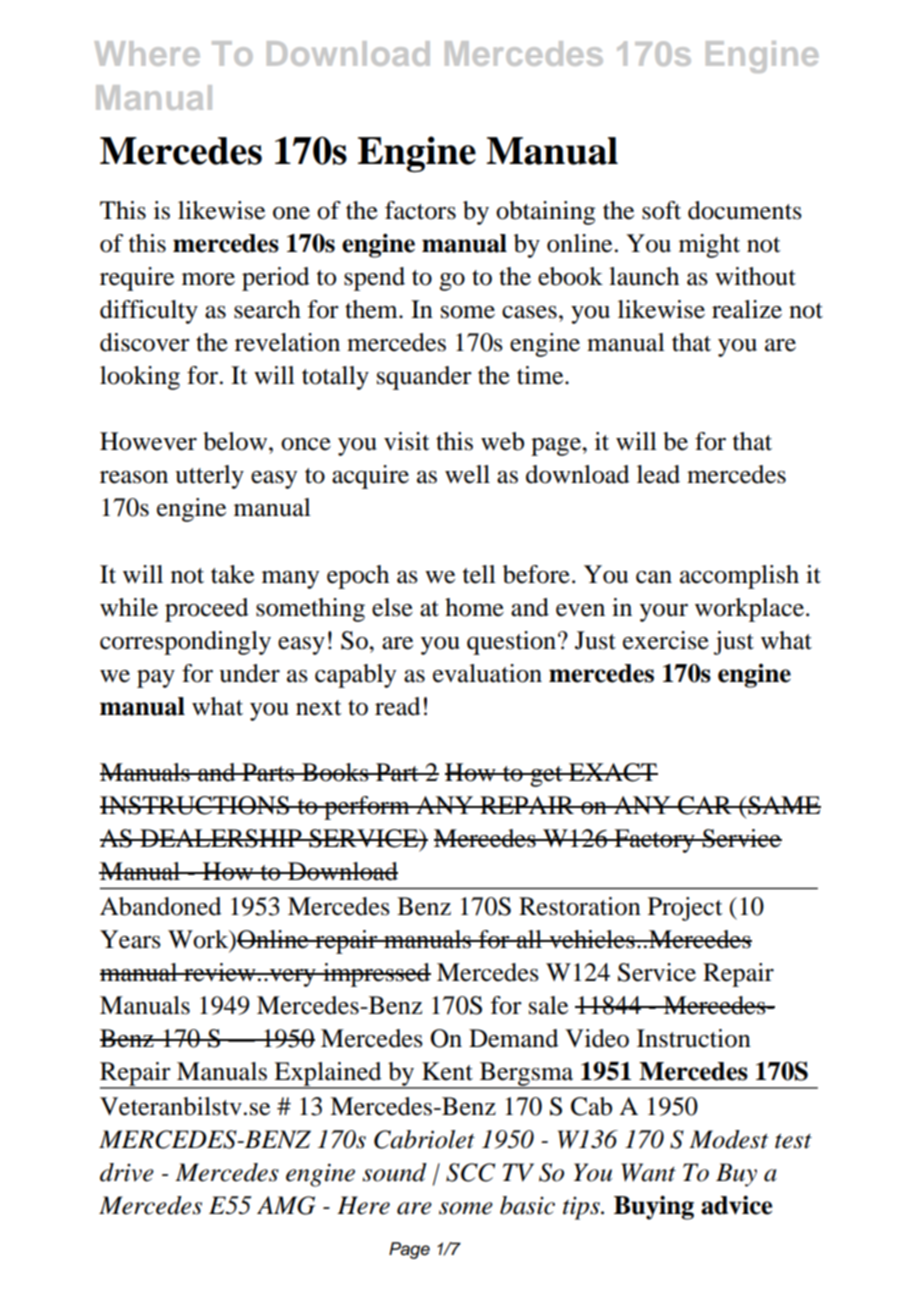  What do you see at coordinates (127, 1172) in the screenshot?
I see `drive` at bounding box center [127, 1172].
